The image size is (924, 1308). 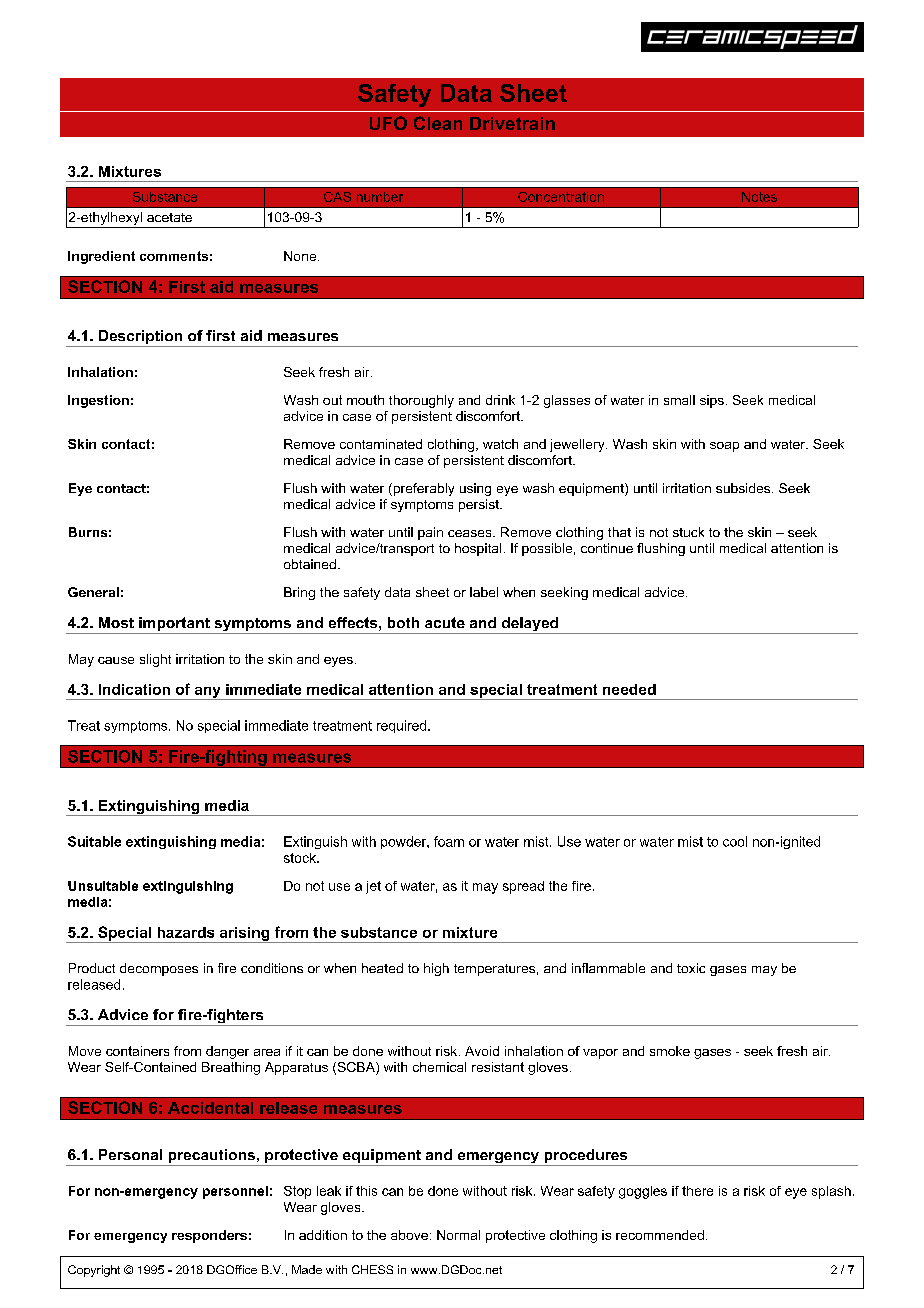 What do you see at coordinates (449, 841) in the page?
I see `foam` at bounding box center [449, 841].
